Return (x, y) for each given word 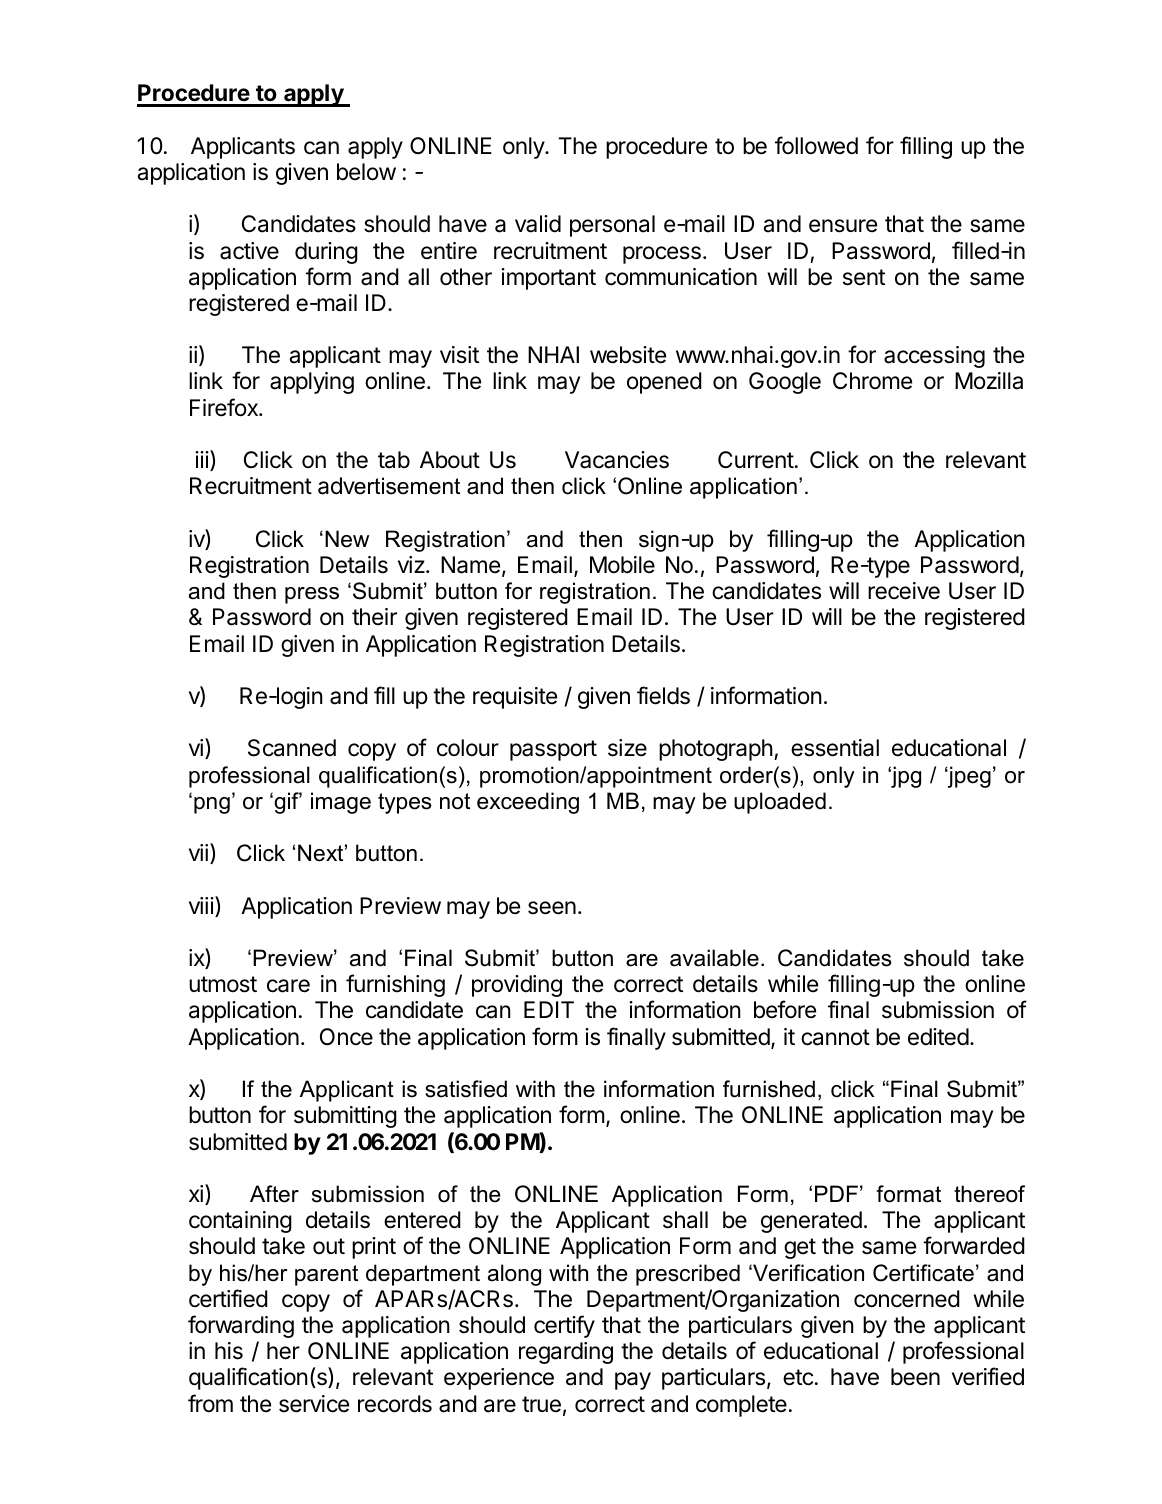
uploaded (780, 803)
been (915, 1377)
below (366, 172)
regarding (566, 1353)
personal (612, 226)
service (314, 1404)
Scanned (292, 748)
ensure (843, 226)
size (627, 748)
